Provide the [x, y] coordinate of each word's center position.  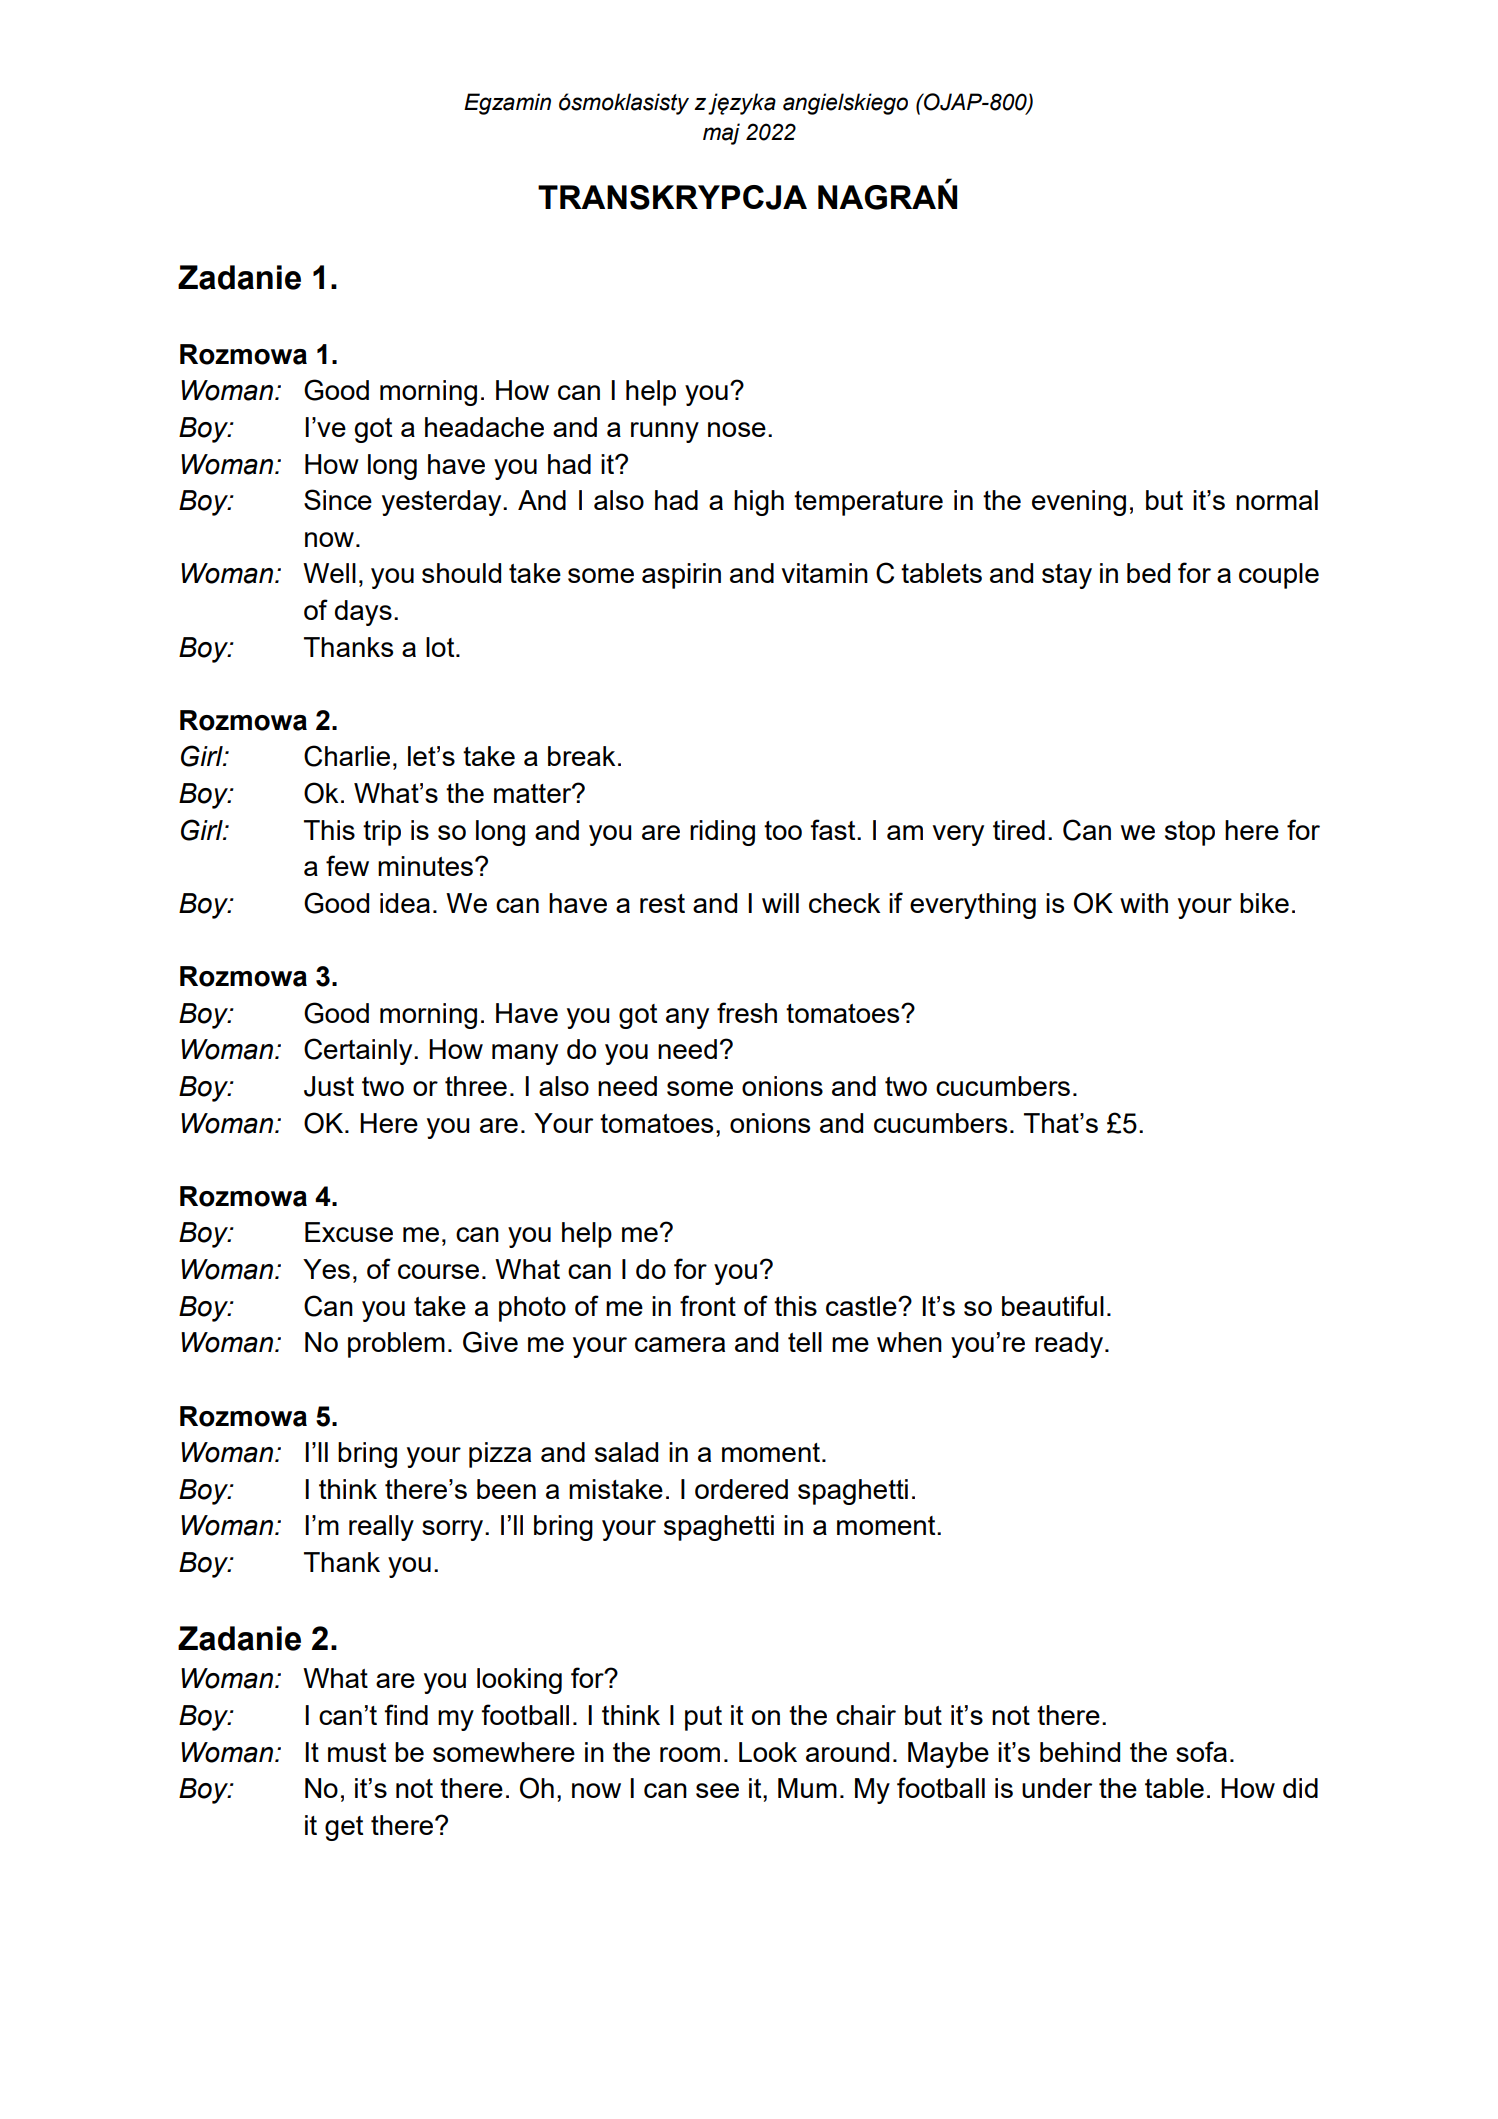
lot [441, 647]
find [406, 1714]
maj [721, 134]
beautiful [1053, 1305]
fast [834, 829]
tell [805, 1342]
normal [1277, 500]
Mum [807, 1788]
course [438, 1271]
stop [1190, 833]
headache [484, 427]
